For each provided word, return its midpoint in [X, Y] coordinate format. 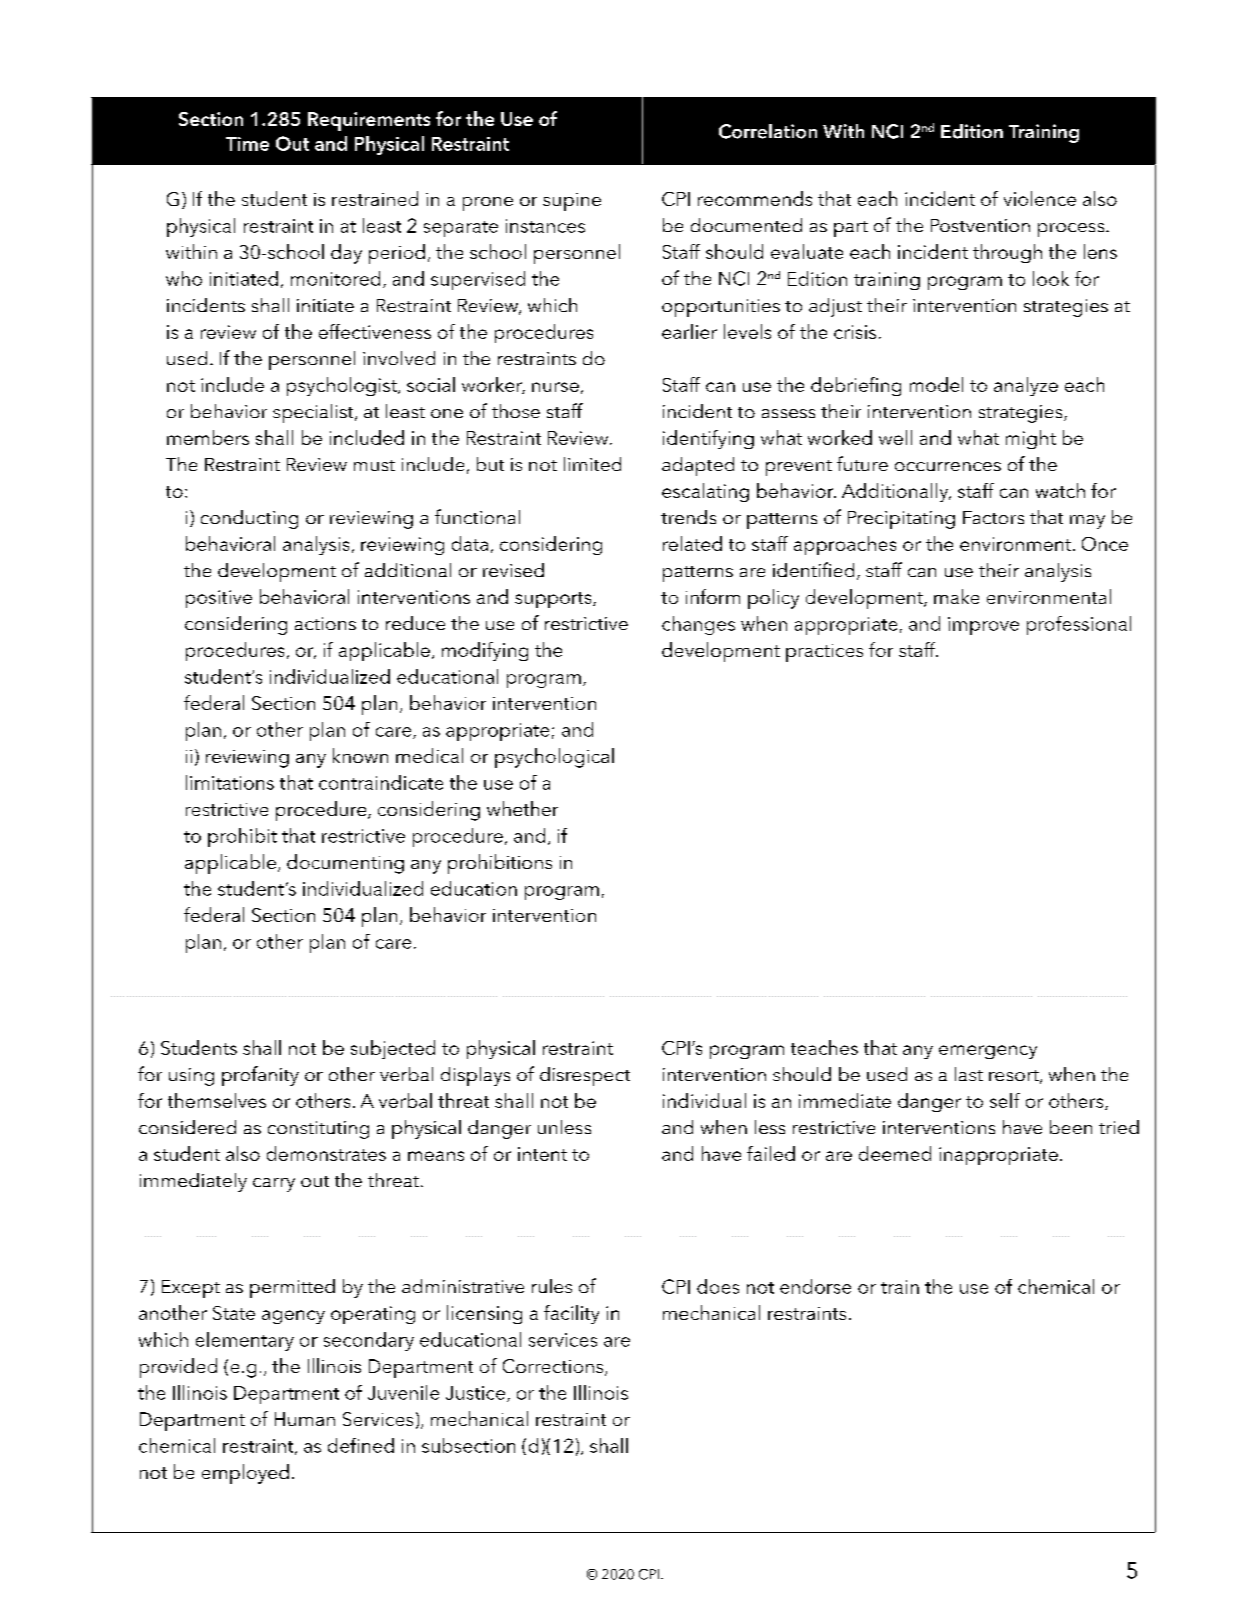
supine [572, 202]
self [1005, 1100]
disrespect [585, 1076]
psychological [554, 758]
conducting [249, 519]
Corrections [554, 1367]
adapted [698, 466]
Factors [993, 517]
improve [983, 626]
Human [305, 1419]
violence [1040, 198]
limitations [230, 782]
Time [247, 144]
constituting [318, 1130]
